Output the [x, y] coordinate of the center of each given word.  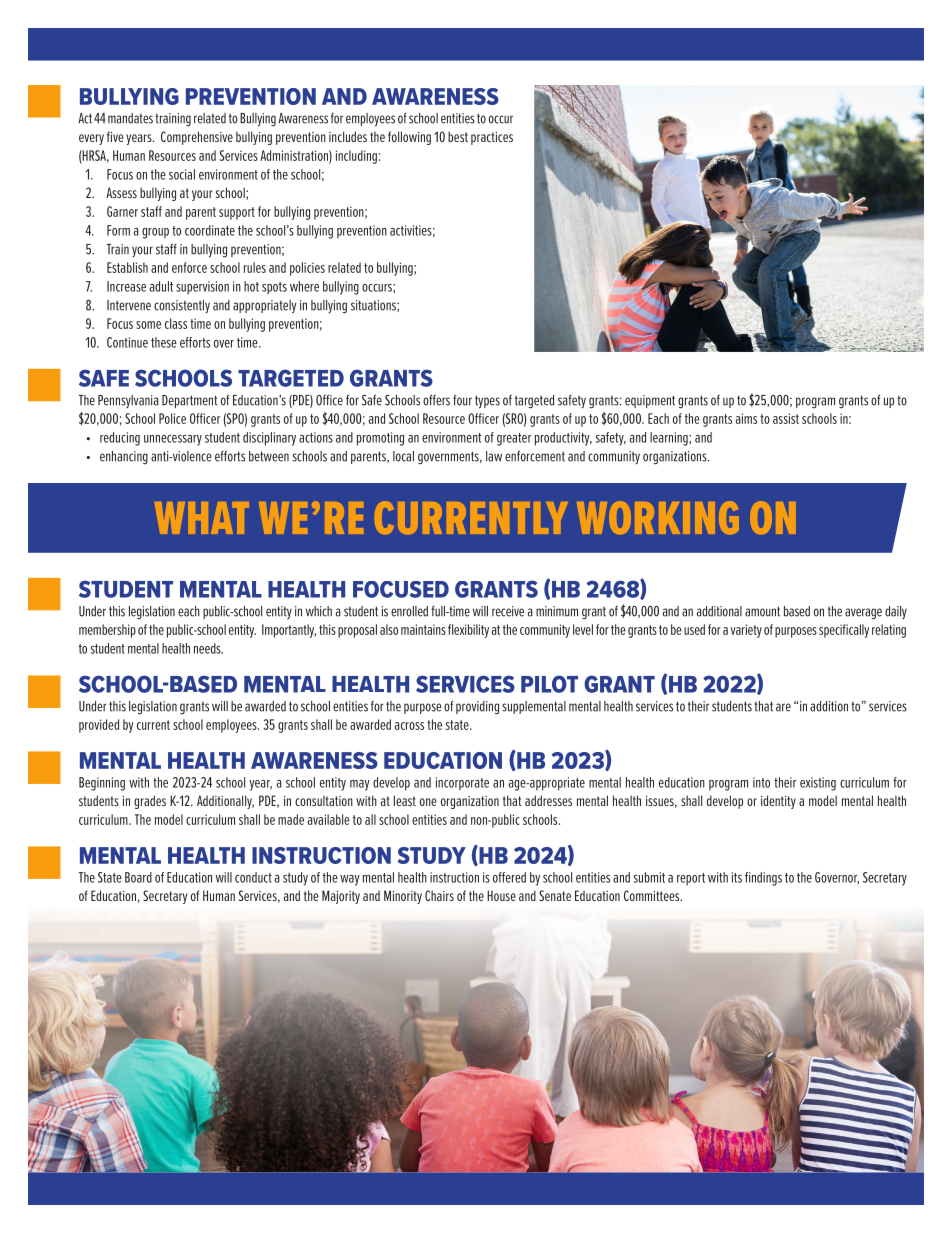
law [494, 456]
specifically [844, 631]
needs [208, 648]
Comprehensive [197, 138]
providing [477, 708]
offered [509, 877]
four [462, 400]
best [458, 136]
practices [492, 138]
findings [763, 879]
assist [786, 418]
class [176, 323]
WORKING [658, 517]
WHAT [202, 518]
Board [138, 877]
